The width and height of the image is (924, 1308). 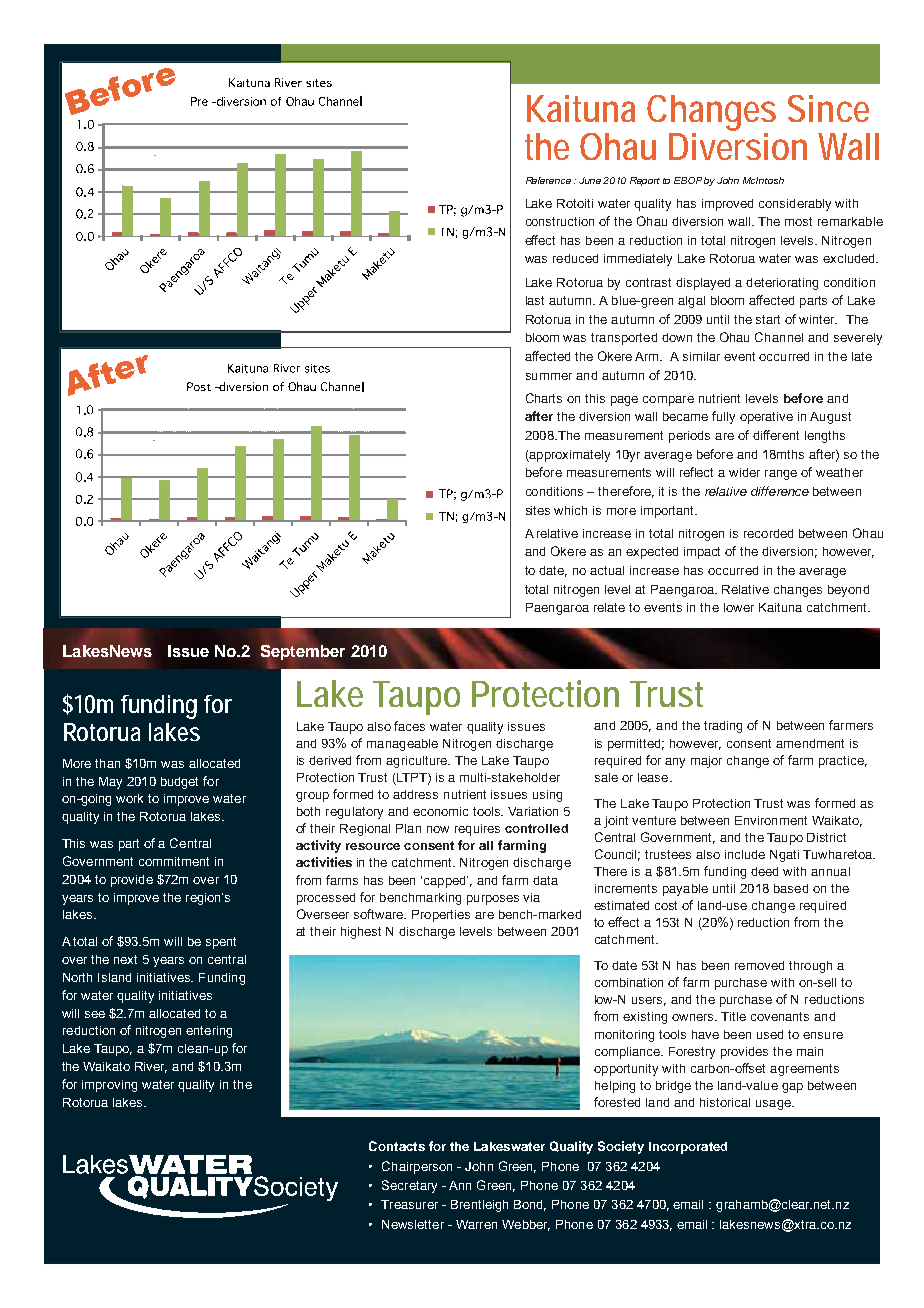 I want to click on spent, so click(x=221, y=943).
